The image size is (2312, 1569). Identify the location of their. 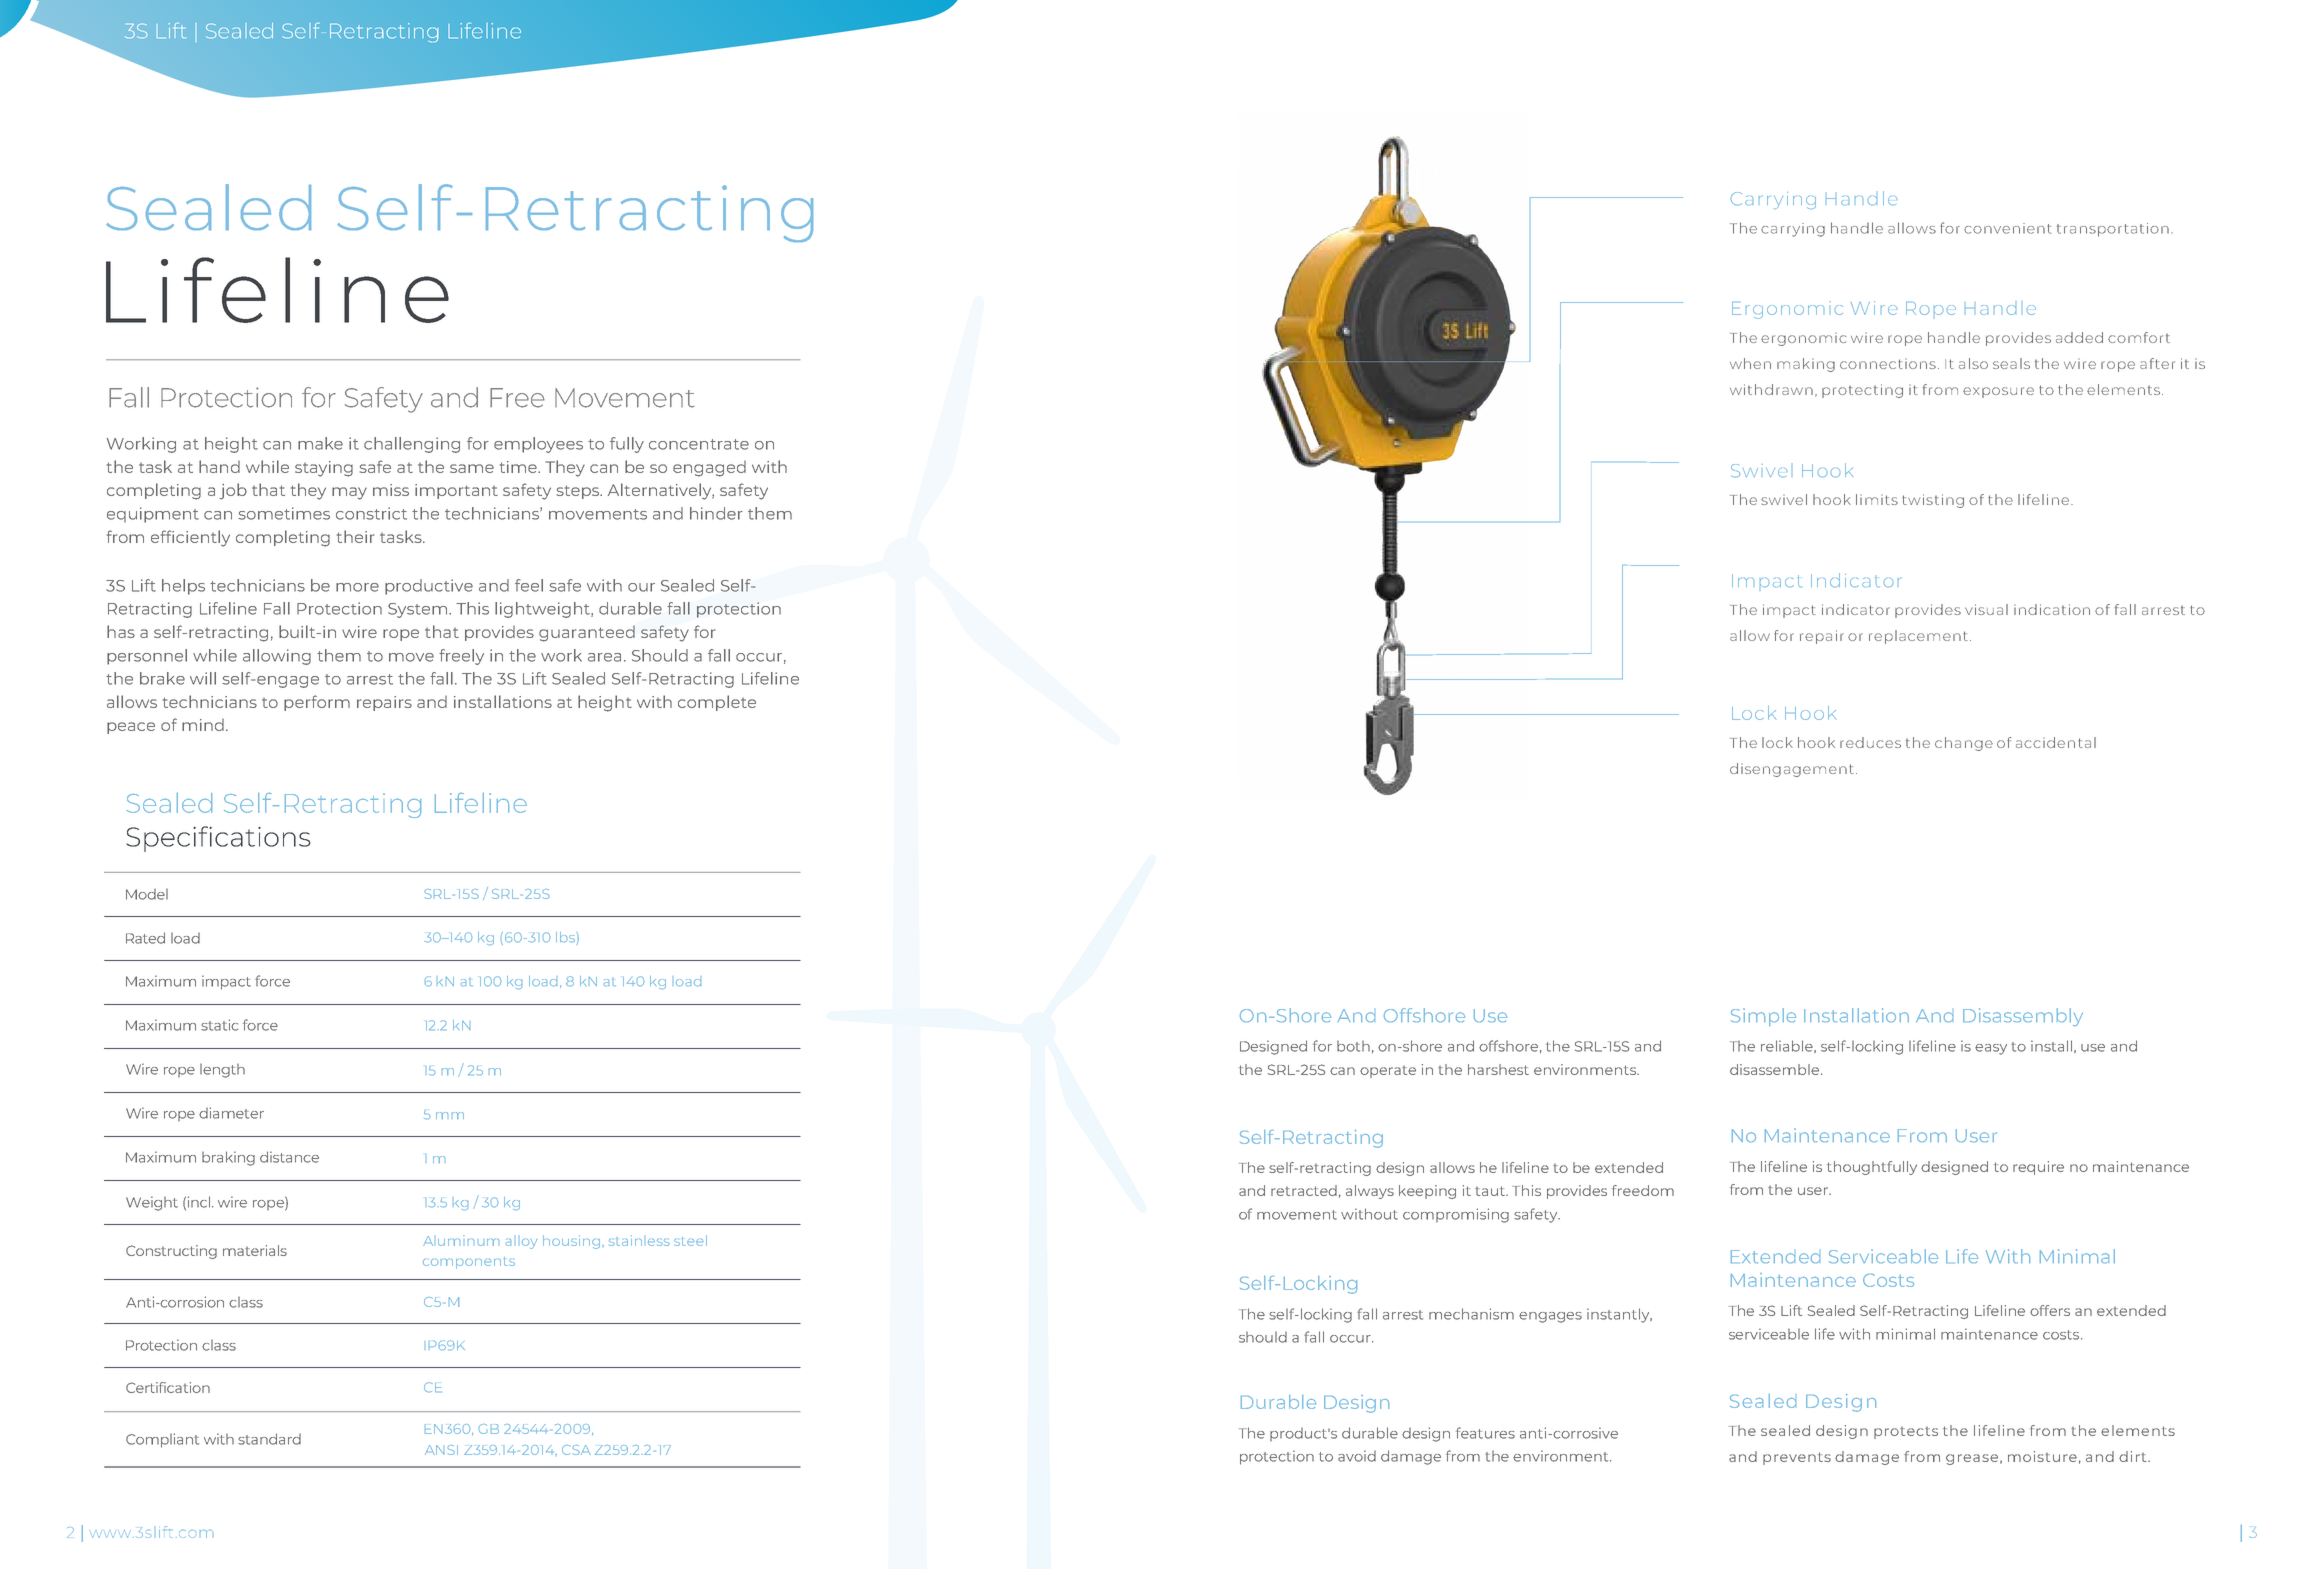
(355, 536).
